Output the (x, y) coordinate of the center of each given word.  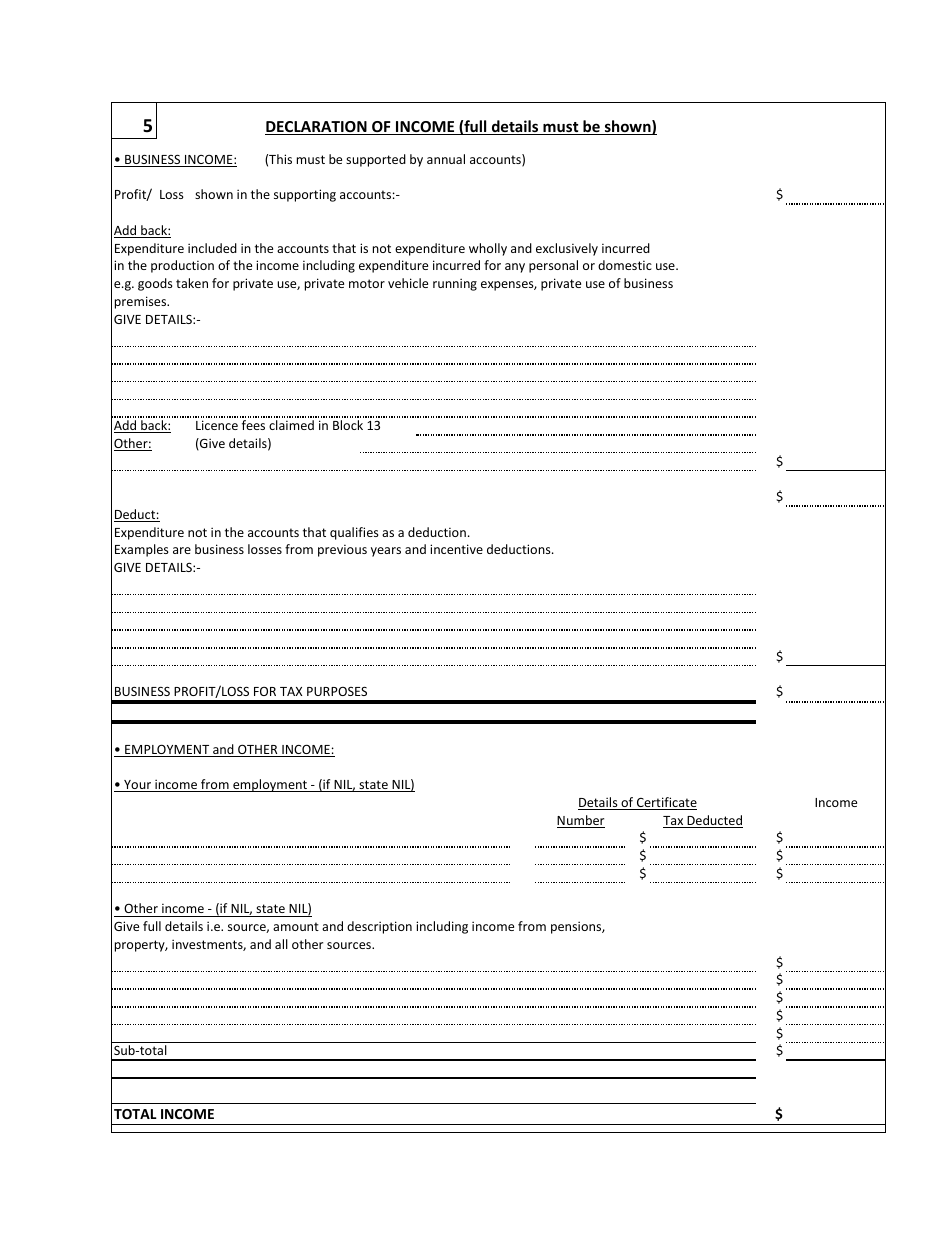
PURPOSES (337, 691)
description (379, 927)
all (281, 944)
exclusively (567, 249)
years (386, 552)
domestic (625, 265)
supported (376, 160)
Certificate (666, 803)
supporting (305, 195)
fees (253, 425)
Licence (217, 425)
